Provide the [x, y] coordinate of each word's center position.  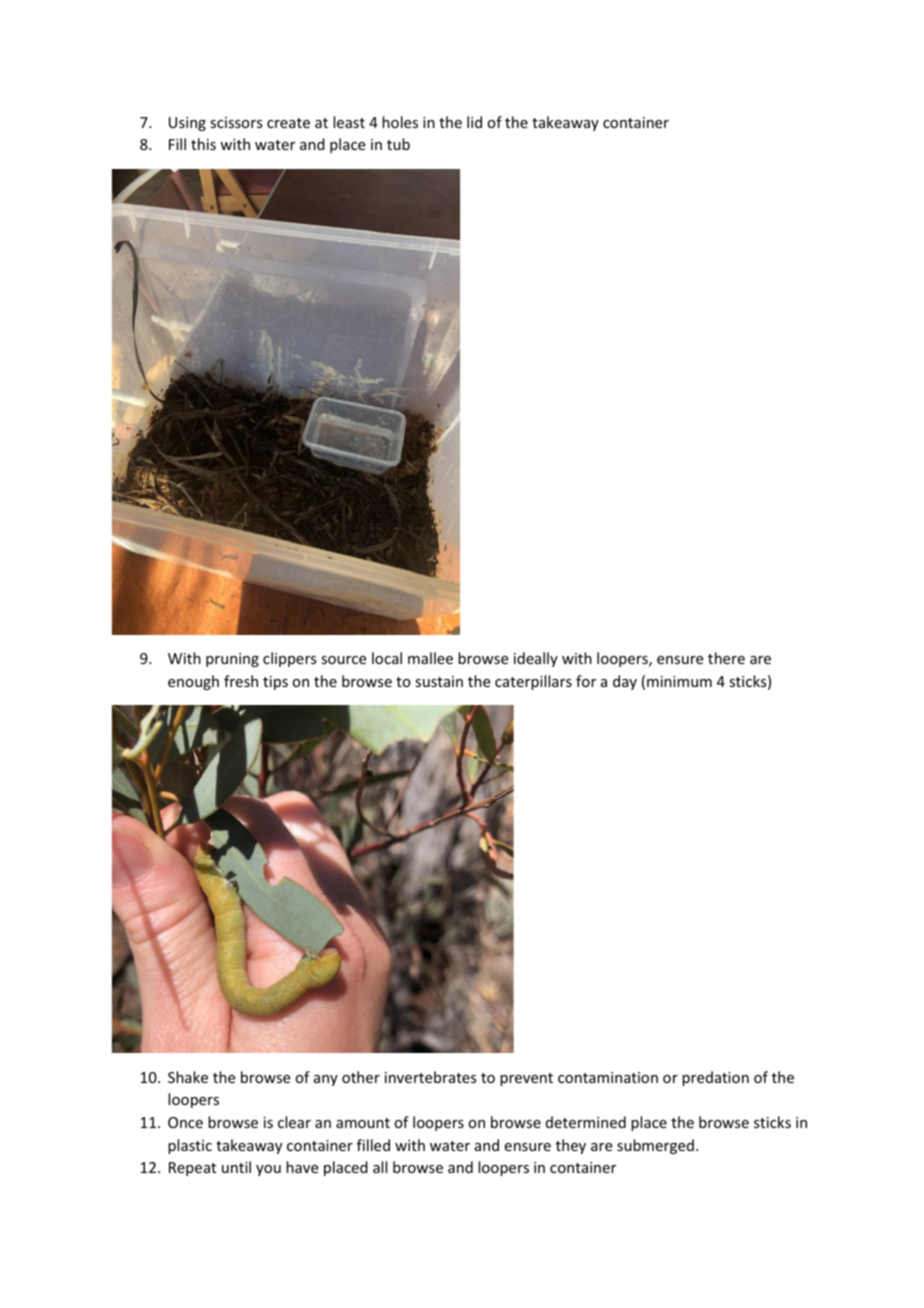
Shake [188, 1077]
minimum [679, 681]
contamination [608, 1077]
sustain [439, 681]
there [726, 658]
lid [474, 122]
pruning [232, 660]
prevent [526, 1079]
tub [398, 144]
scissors [236, 122]
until [236, 1167]
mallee [430, 658]
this [203, 144]
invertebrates [430, 1077]
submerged [655, 1146]
